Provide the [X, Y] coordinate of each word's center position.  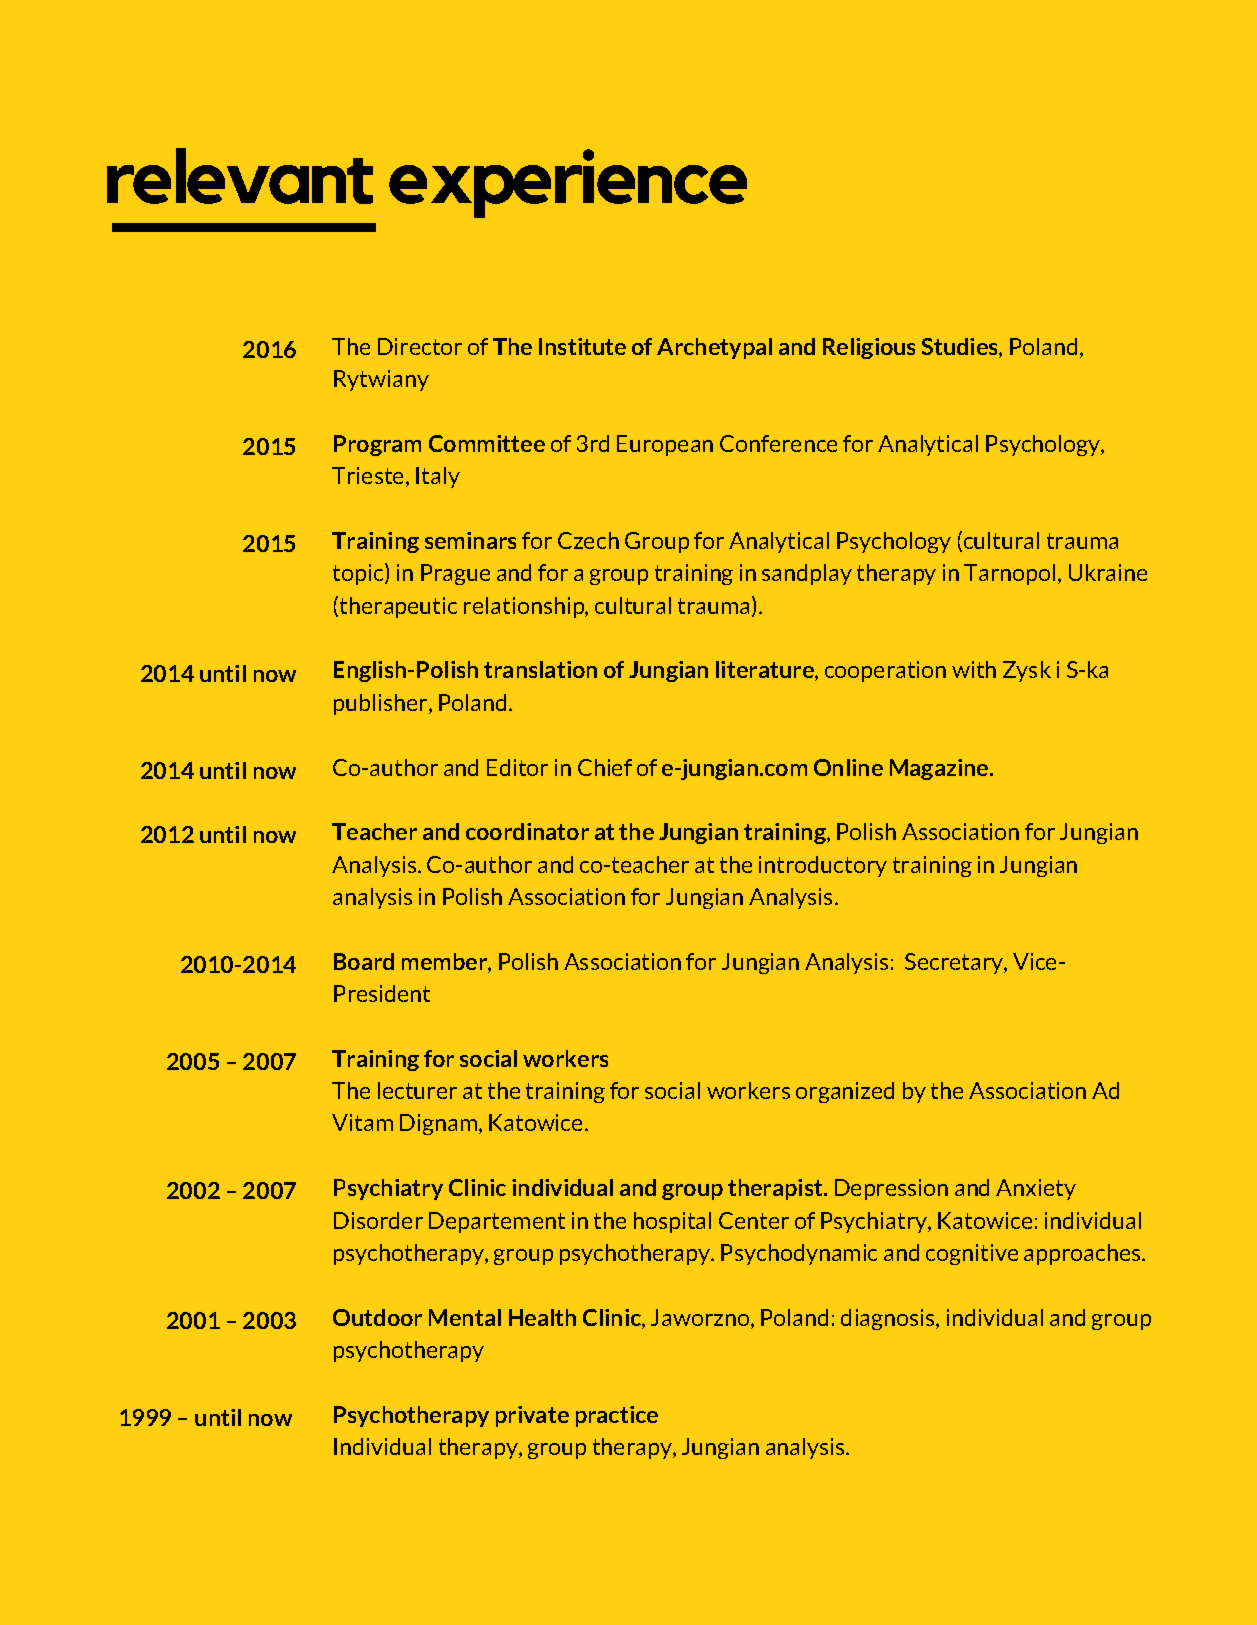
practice [617, 1416]
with [974, 669]
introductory [823, 866]
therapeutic [398, 607]
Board [364, 961]
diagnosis [889, 1319]
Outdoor [377, 1317]
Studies [961, 348]
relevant [240, 176]
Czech [588, 540]
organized [845, 1092]
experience [568, 183]
